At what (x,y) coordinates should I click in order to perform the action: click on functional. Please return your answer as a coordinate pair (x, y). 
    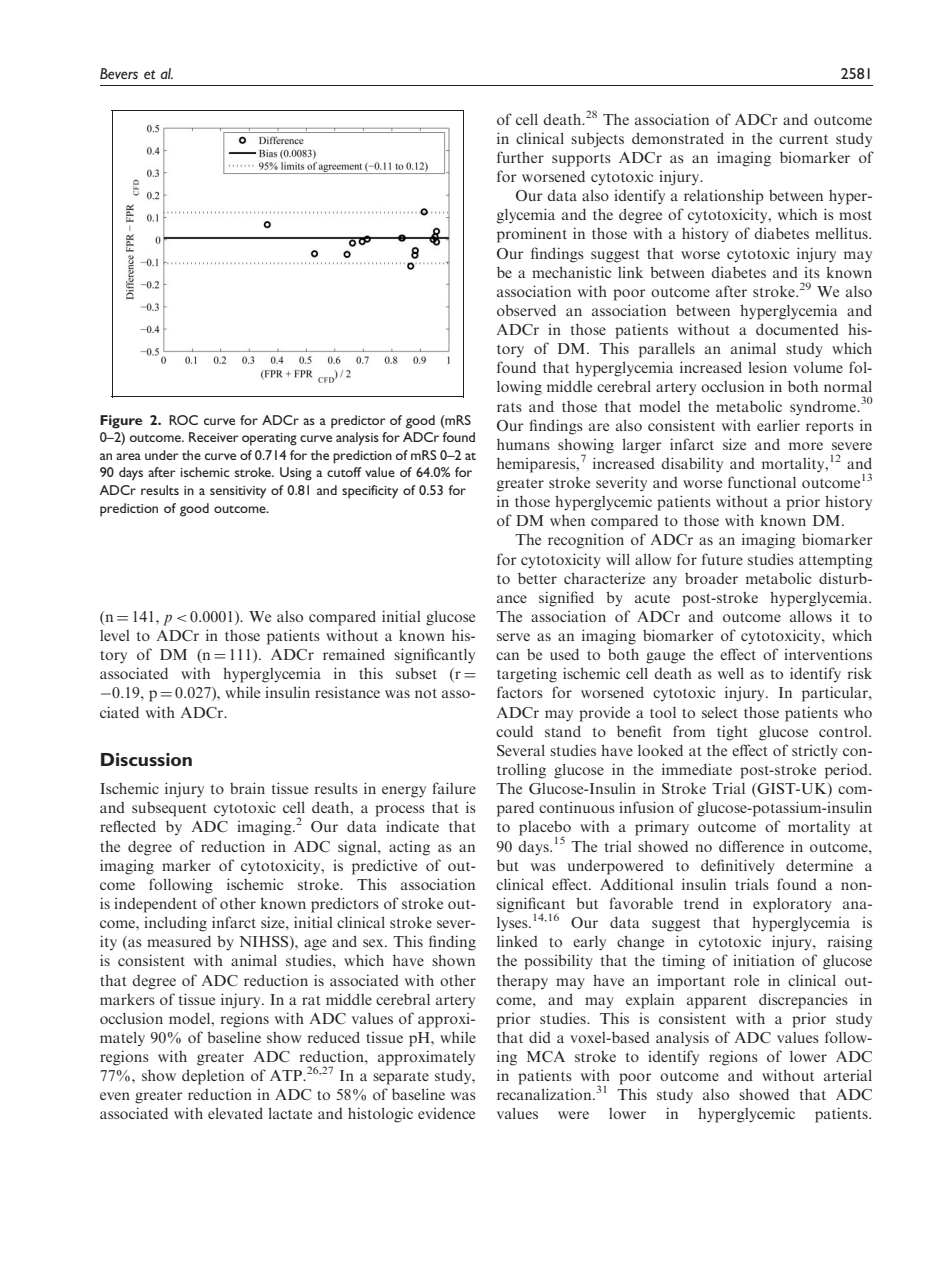
    Looking at the image, I should click on (762, 482).
